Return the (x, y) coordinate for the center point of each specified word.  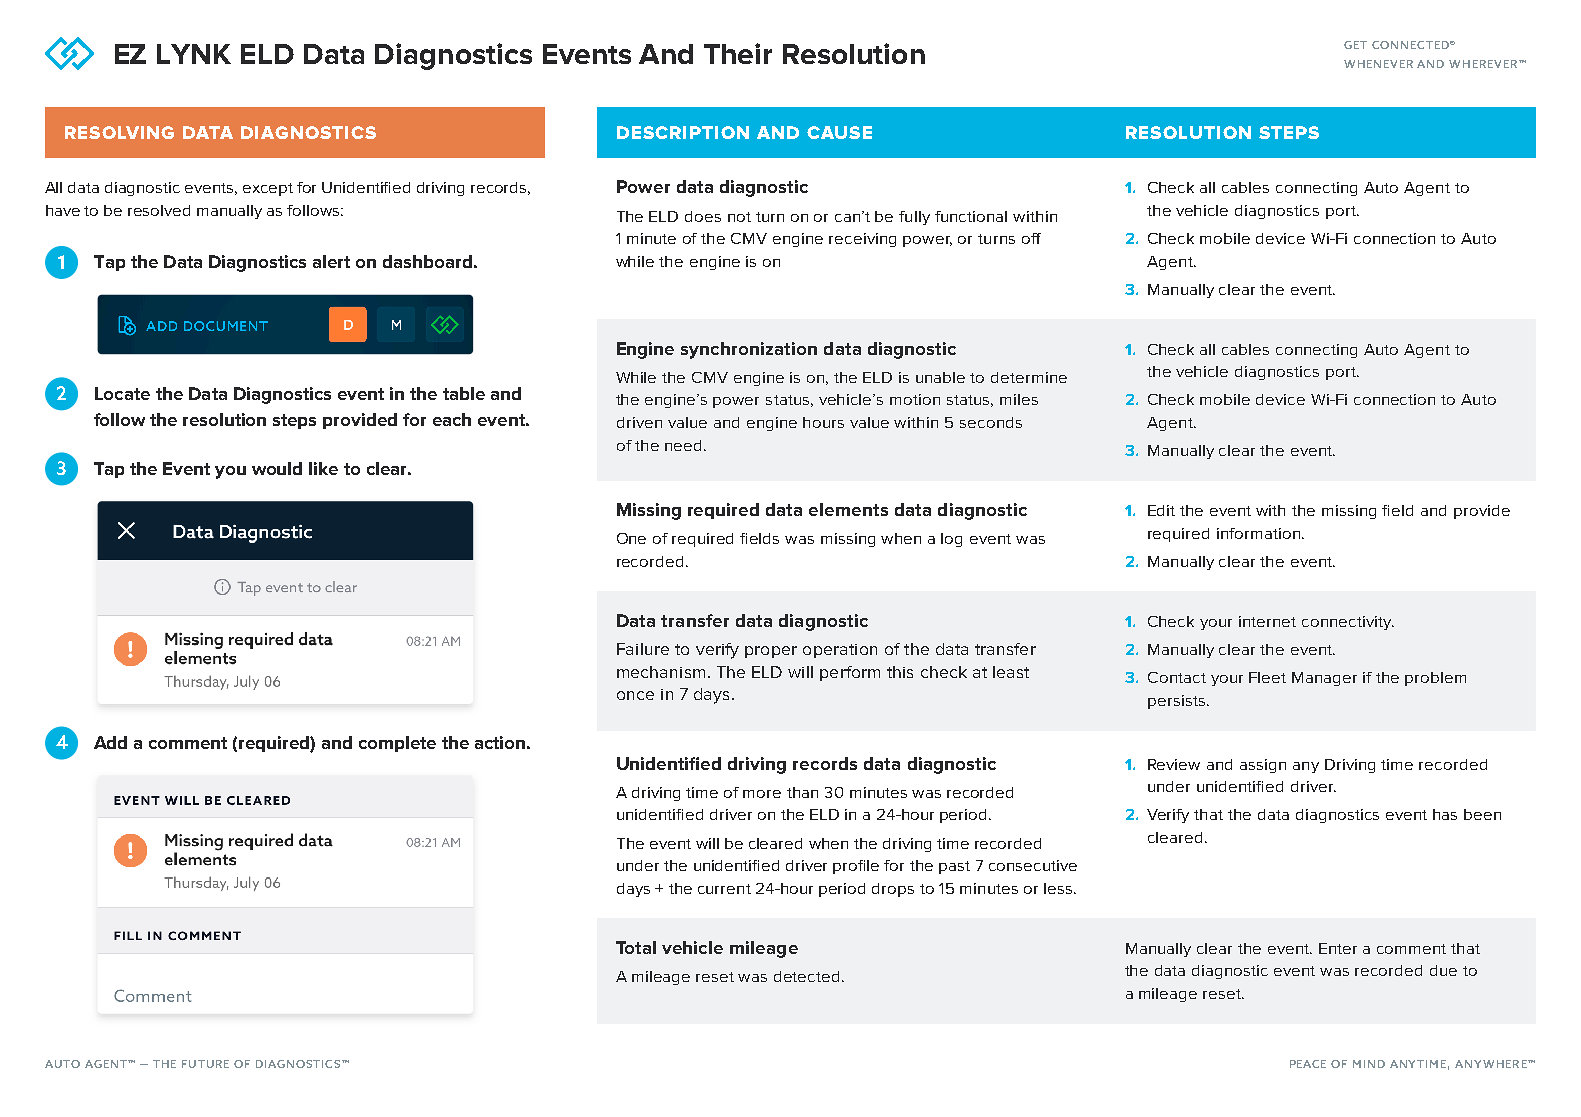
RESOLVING (119, 132)
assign (1263, 766)
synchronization (749, 350)
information (1260, 533)
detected (806, 976)
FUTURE (205, 1064)
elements (848, 509)
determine (1029, 377)
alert (331, 261)
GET (1355, 45)
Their (738, 53)
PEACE (1308, 1064)
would (277, 468)
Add (110, 742)
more (762, 794)
